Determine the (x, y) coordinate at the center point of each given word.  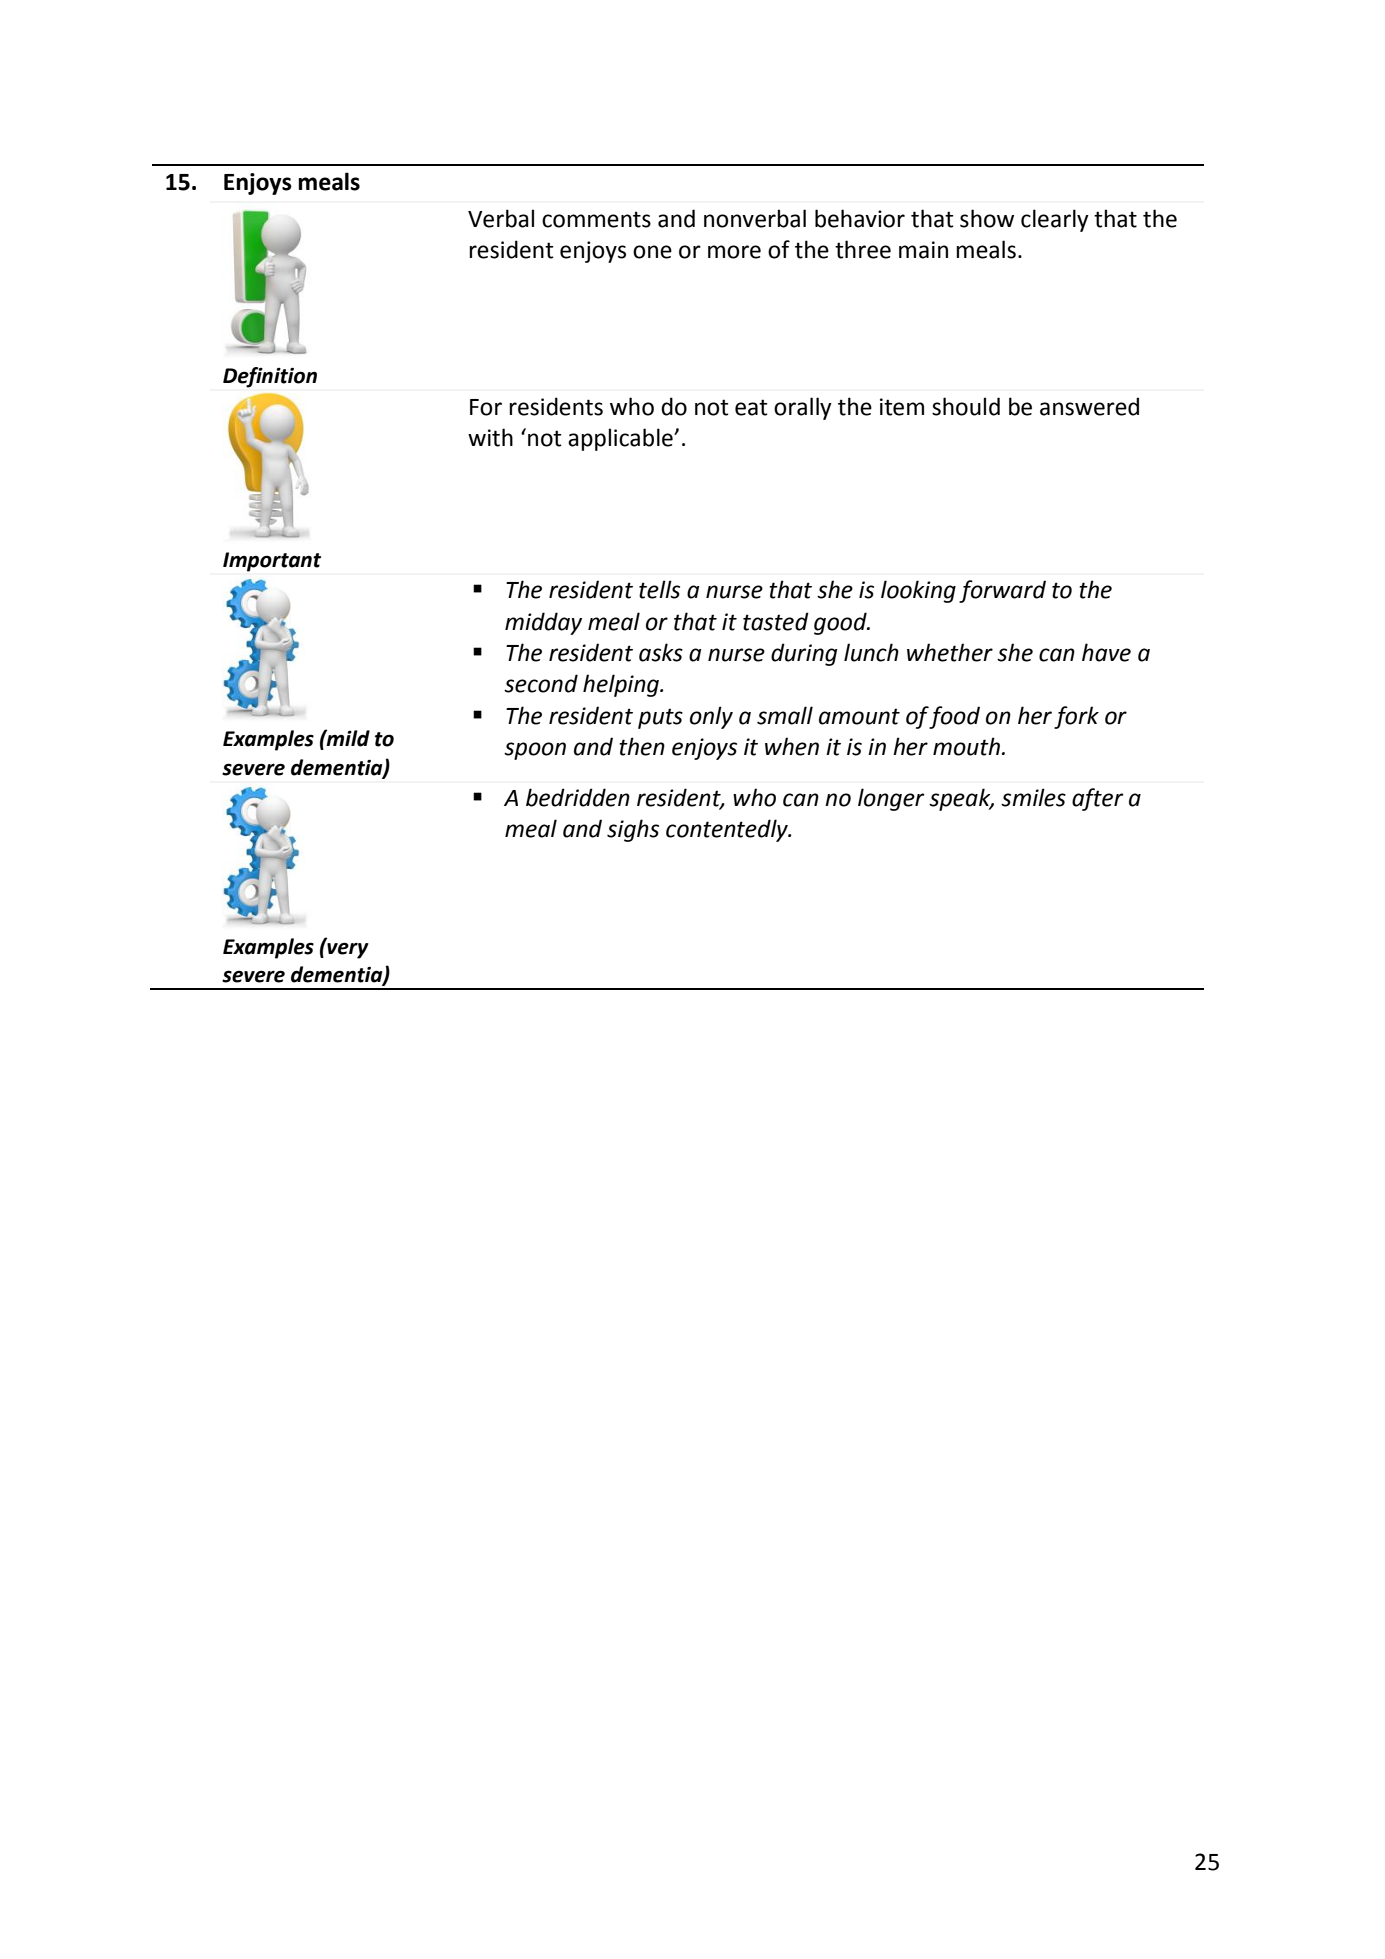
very (347, 949)
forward (1002, 591)
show (987, 218)
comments (596, 219)
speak (961, 799)
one (652, 252)
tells (659, 589)
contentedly (728, 830)
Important (272, 562)
